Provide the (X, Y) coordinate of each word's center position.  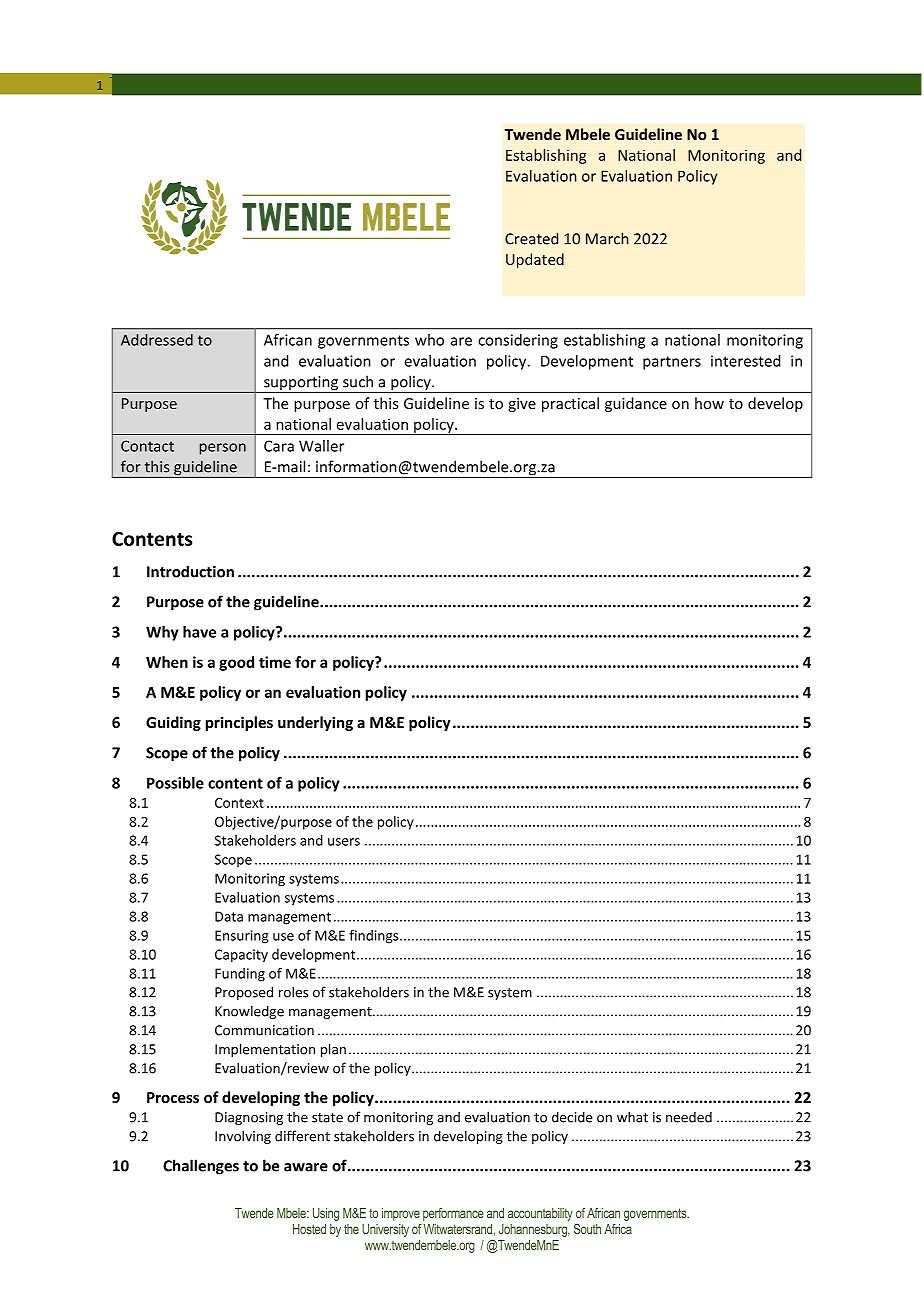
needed (689, 1117)
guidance (636, 404)
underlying (315, 723)
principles (239, 723)
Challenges (201, 1167)
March (607, 238)
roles (293, 992)
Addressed (157, 340)
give (522, 405)
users (344, 842)
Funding (240, 975)
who (429, 340)
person (223, 449)
